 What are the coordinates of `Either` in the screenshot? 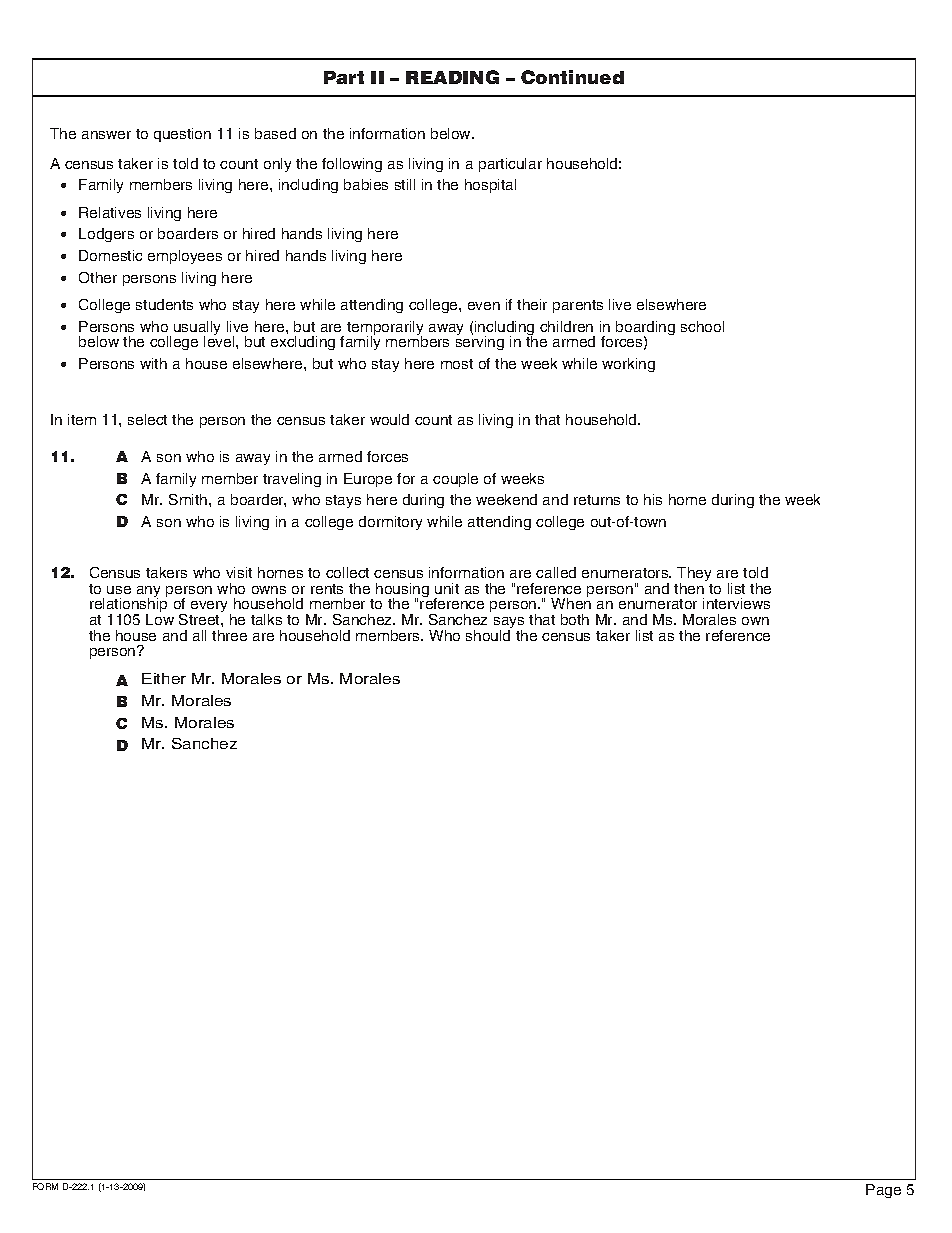 It's located at (164, 678).
